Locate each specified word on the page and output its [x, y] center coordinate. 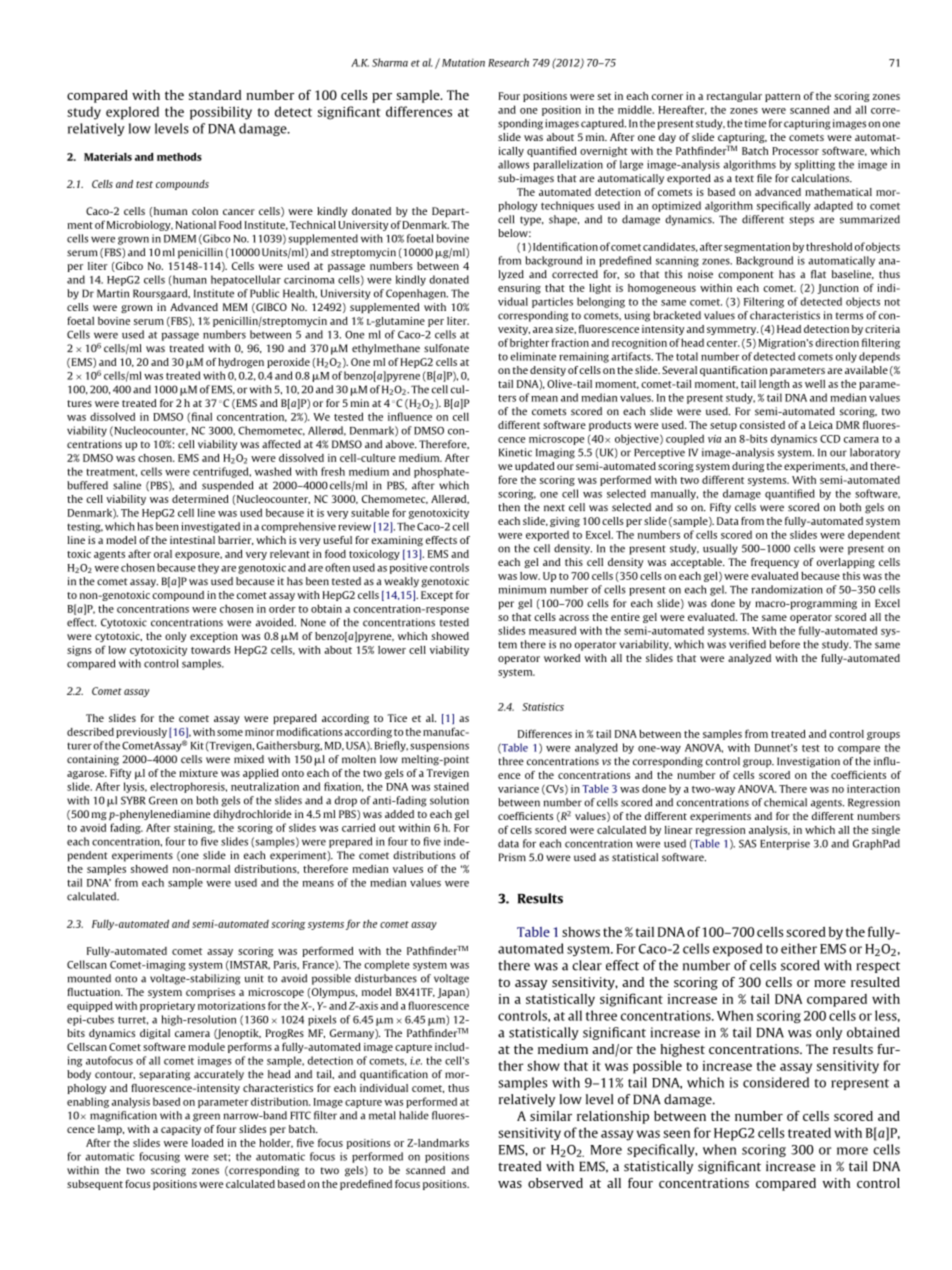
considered [776, 1082]
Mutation [463, 63]
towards [210, 650]
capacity [181, 1130]
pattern [782, 97]
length [774, 385]
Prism [512, 857]
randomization [787, 589]
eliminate [533, 356]
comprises [210, 993]
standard [215, 95]
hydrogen [241, 363]
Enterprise [785, 844]
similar [551, 1116]
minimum [522, 589]
